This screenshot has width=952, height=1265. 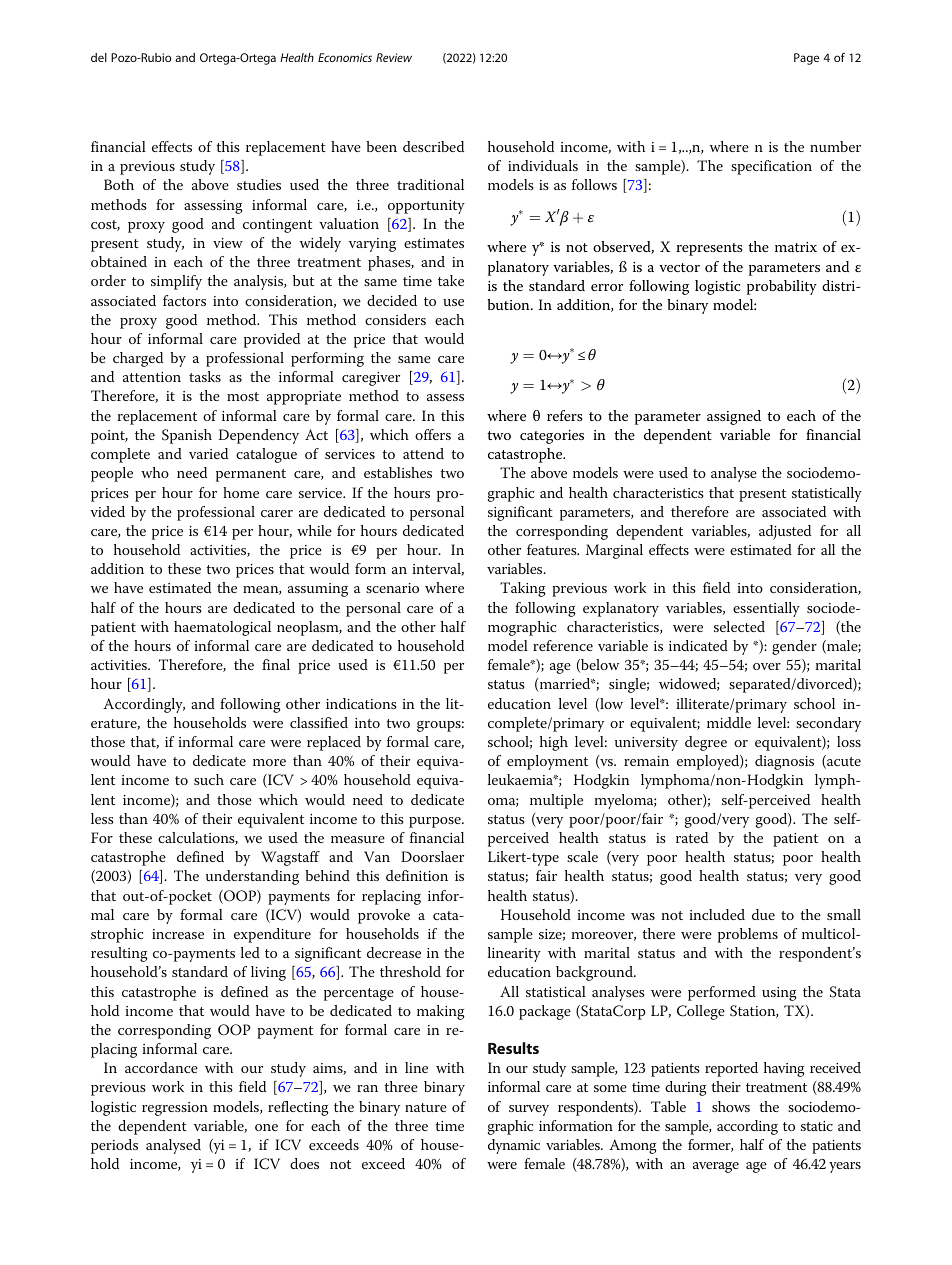 I want to click on essentially, so click(x=766, y=609).
